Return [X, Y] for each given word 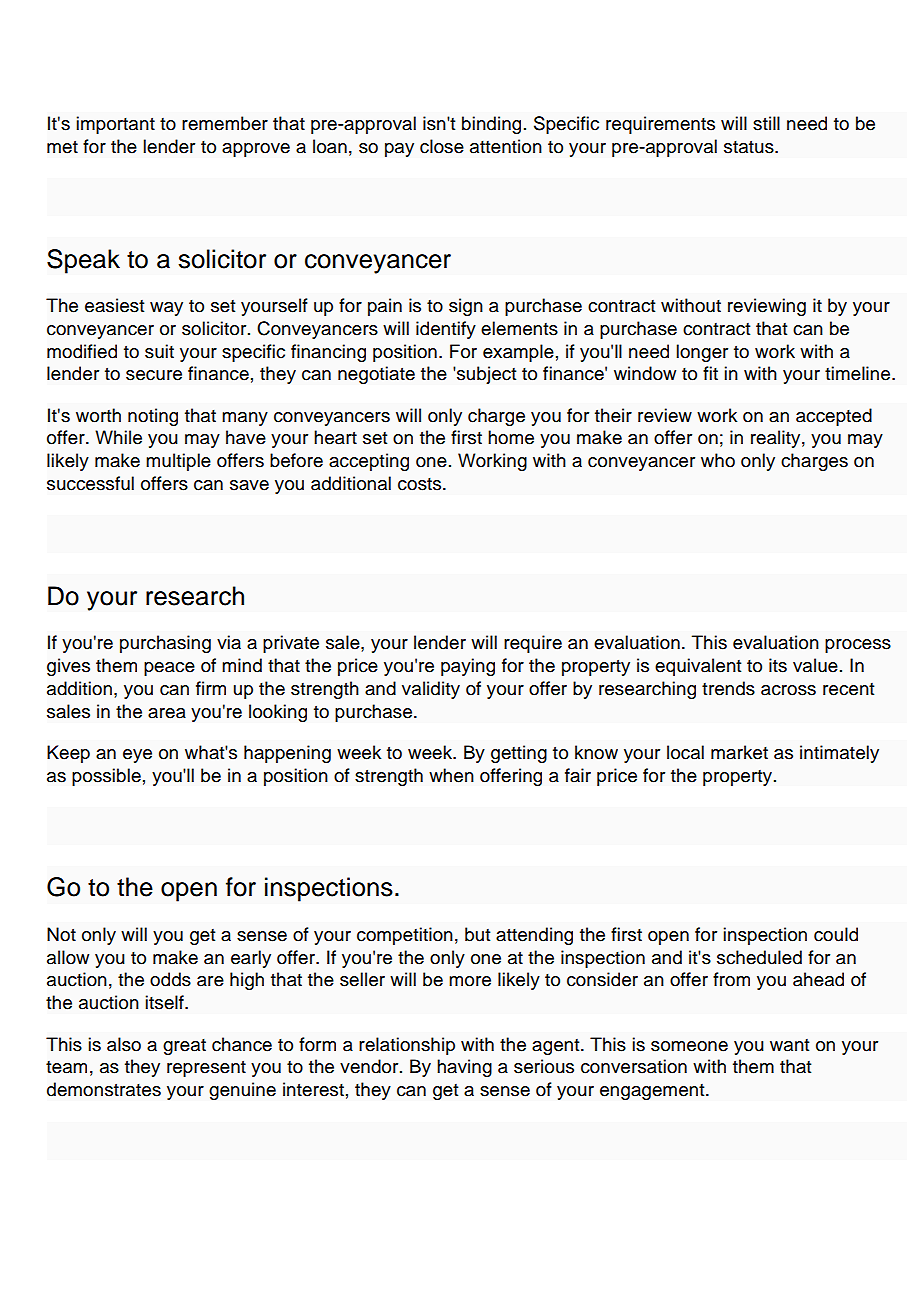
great [184, 1047]
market [739, 752]
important [115, 125]
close [442, 146]
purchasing [165, 644]
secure [154, 375]
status [750, 147]
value [815, 665]
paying [468, 667]
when [451, 775]
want [789, 1045]
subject [485, 375]
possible [106, 777]
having [464, 1068]
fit [710, 373]
